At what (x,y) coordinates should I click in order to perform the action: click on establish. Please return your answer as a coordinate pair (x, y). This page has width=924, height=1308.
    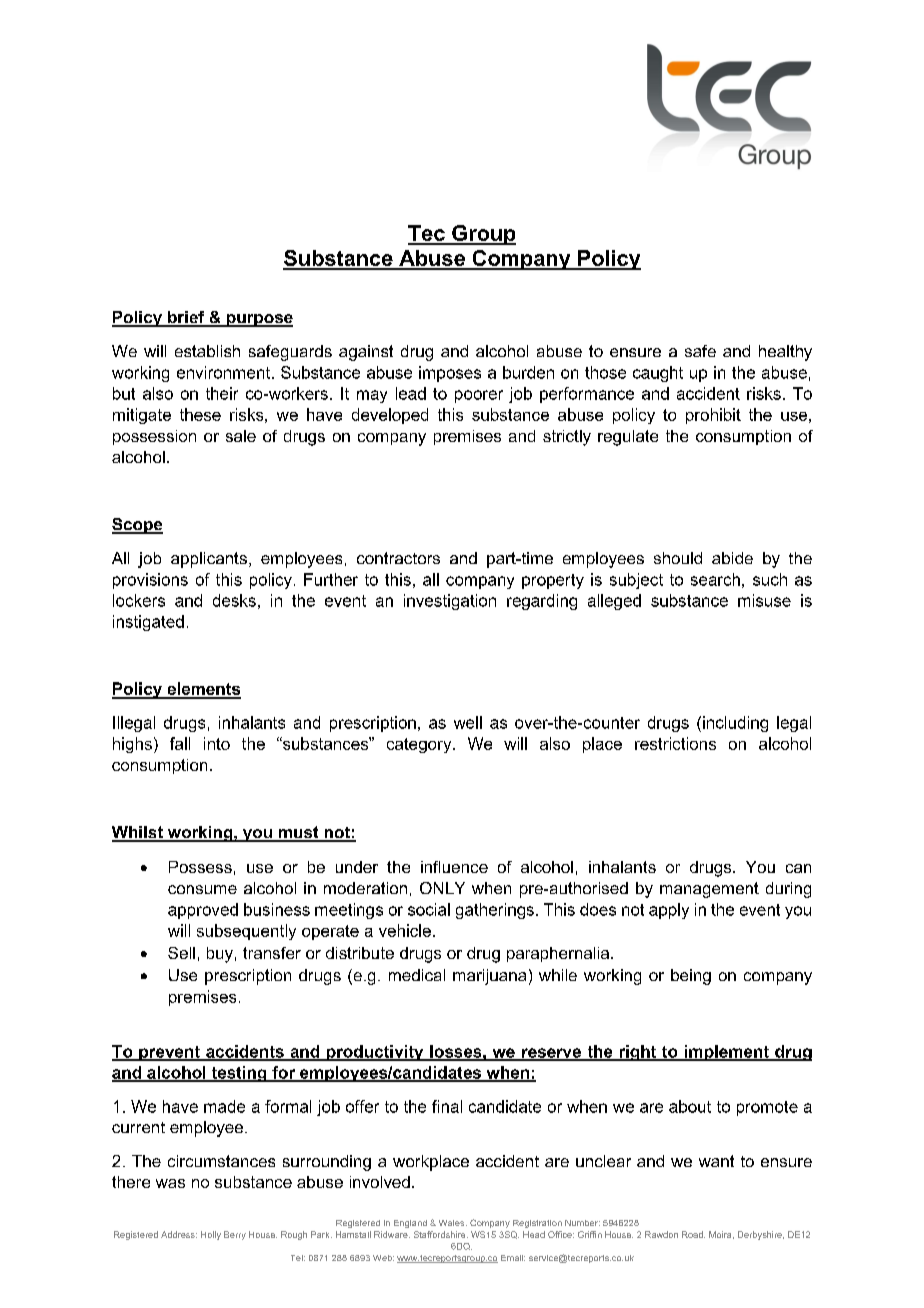
    Looking at the image, I should click on (207, 351).
